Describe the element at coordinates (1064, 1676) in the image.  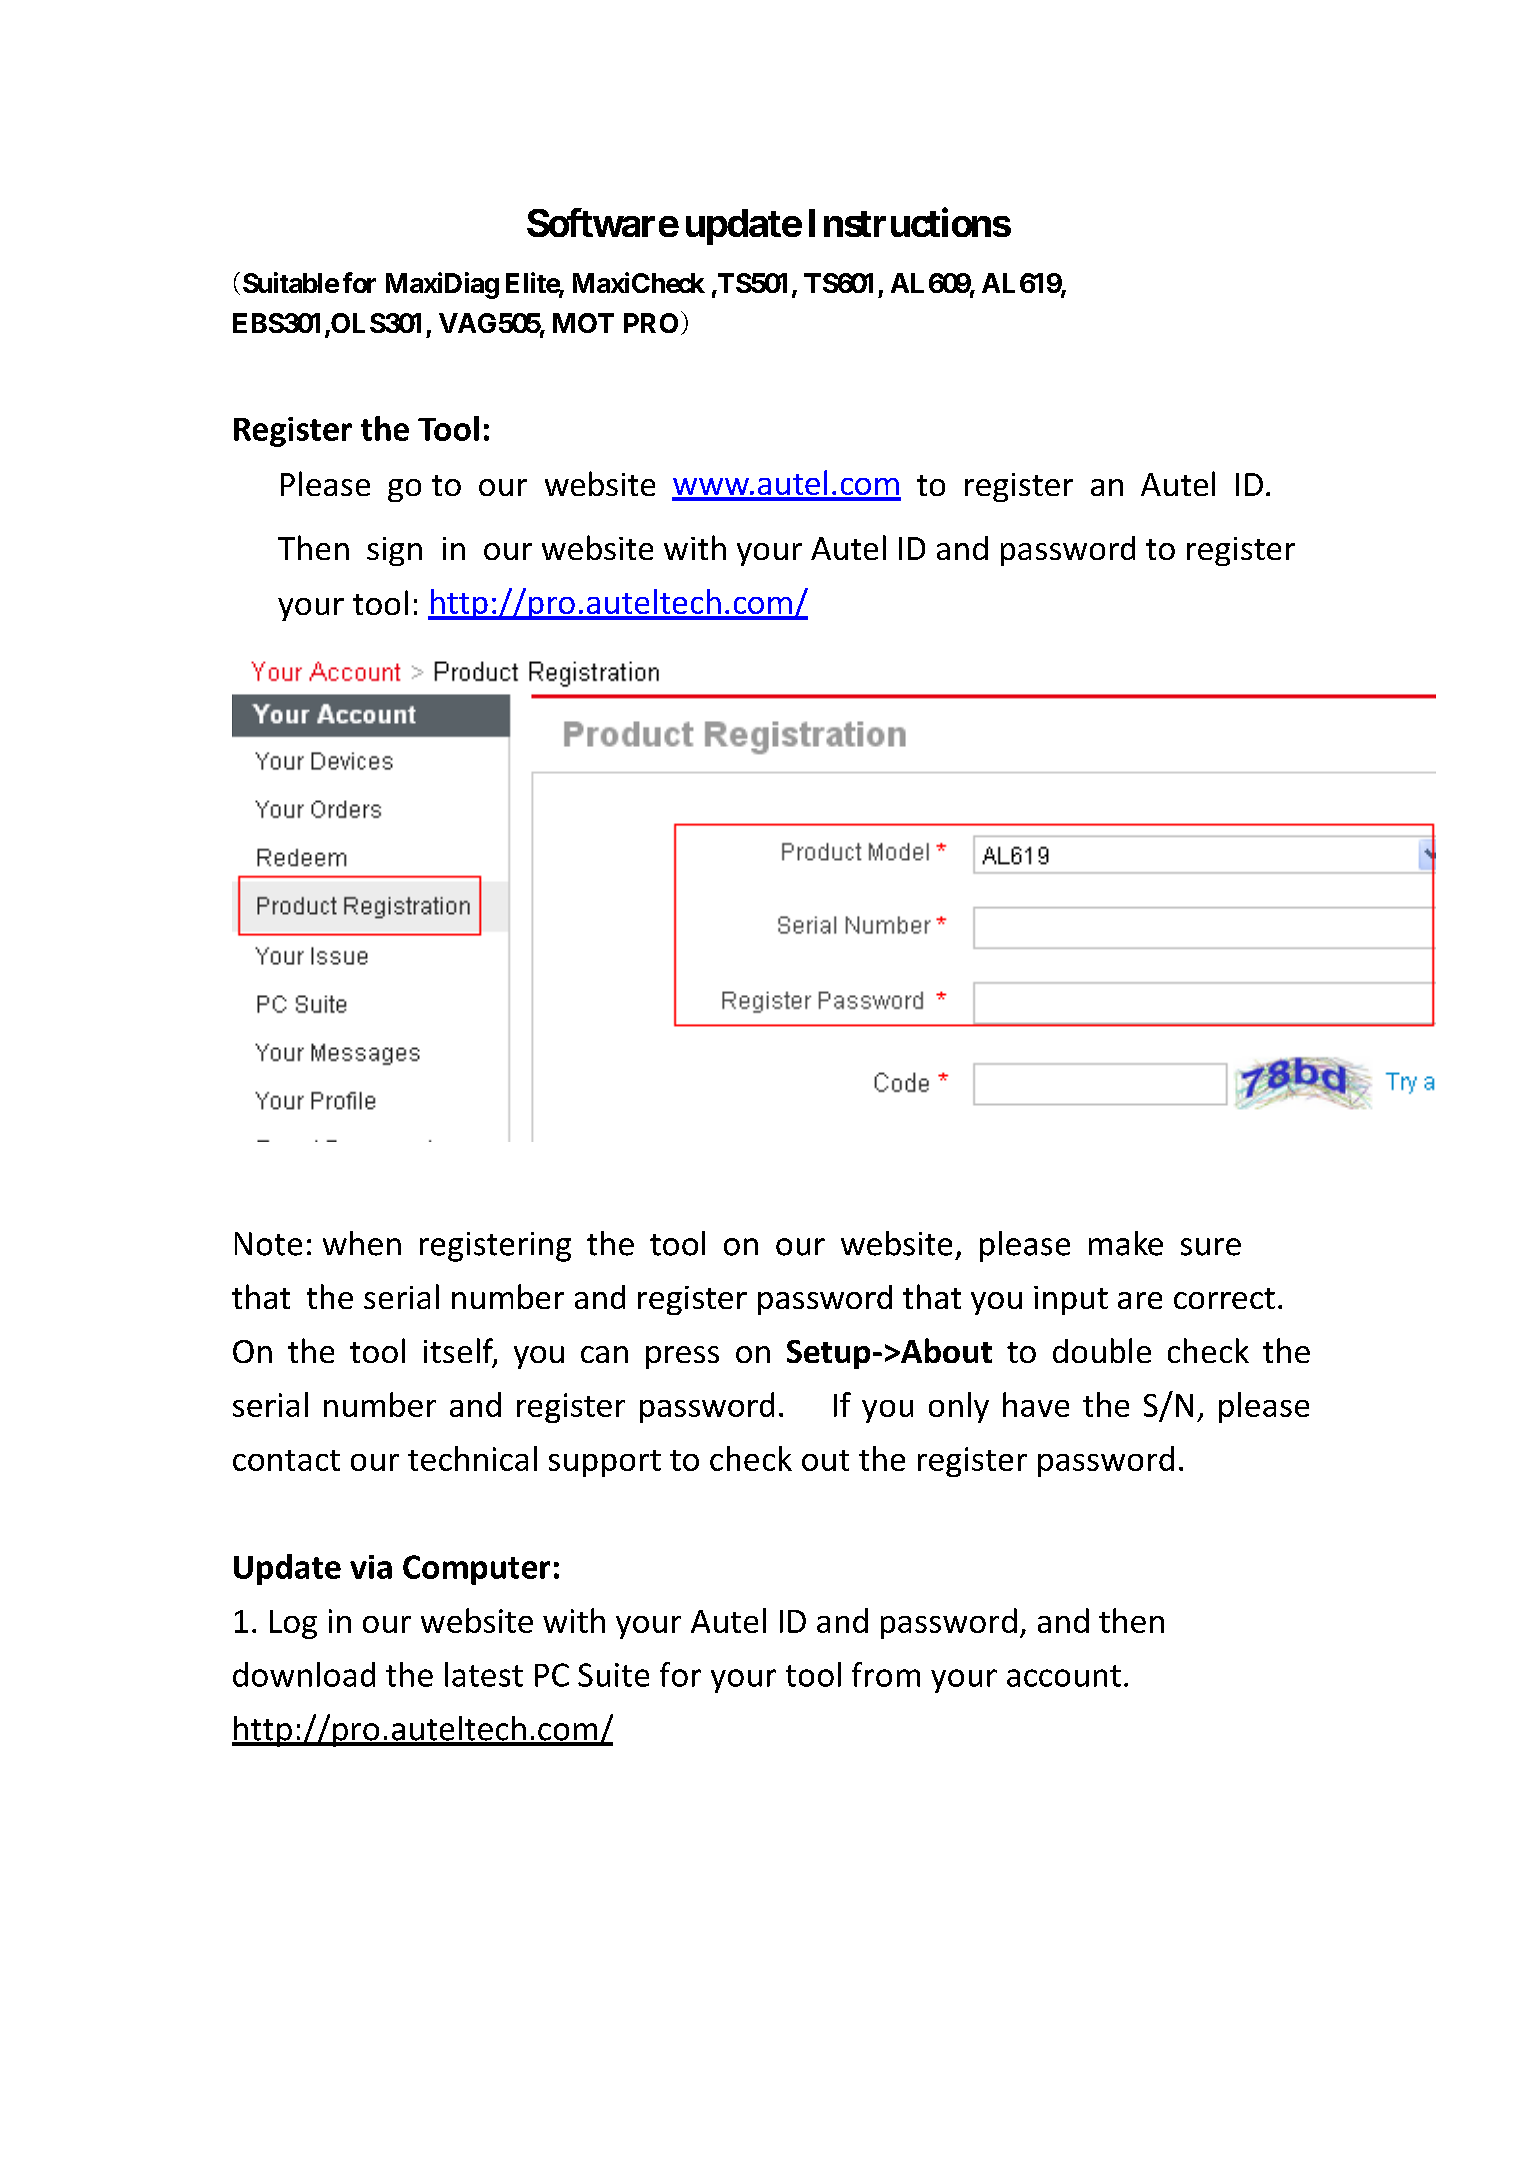
I see `account` at that location.
